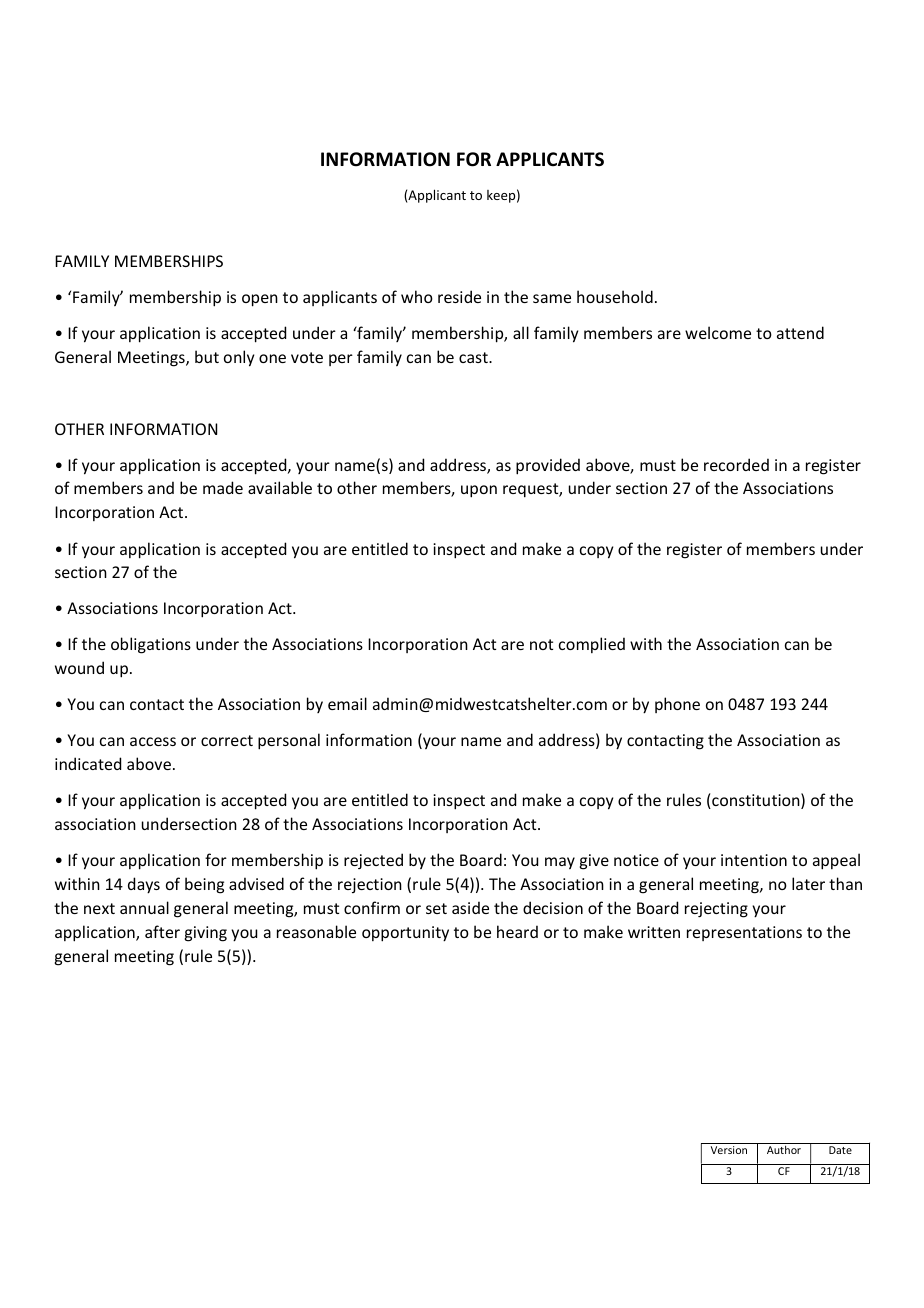  What do you see at coordinates (347, 703) in the page?
I see `email` at bounding box center [347, 703].
